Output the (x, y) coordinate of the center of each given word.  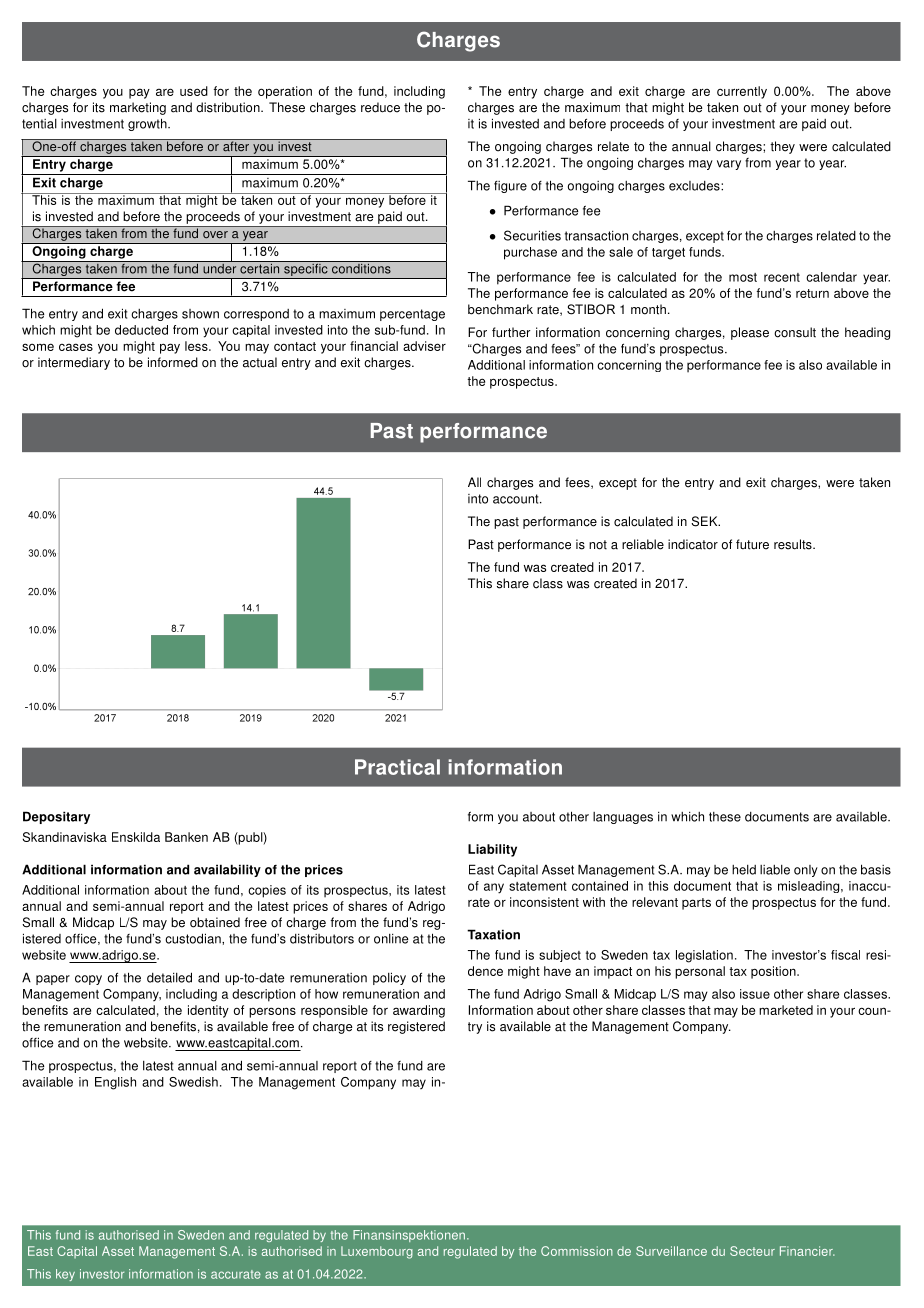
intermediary (74, 363)
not (598, 545)
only (806, 871)
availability (227, 870)
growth (148, 124)
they (782, 147)
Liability (492, 850)
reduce (380, 107)
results (794, 544)
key (65, 1275)
